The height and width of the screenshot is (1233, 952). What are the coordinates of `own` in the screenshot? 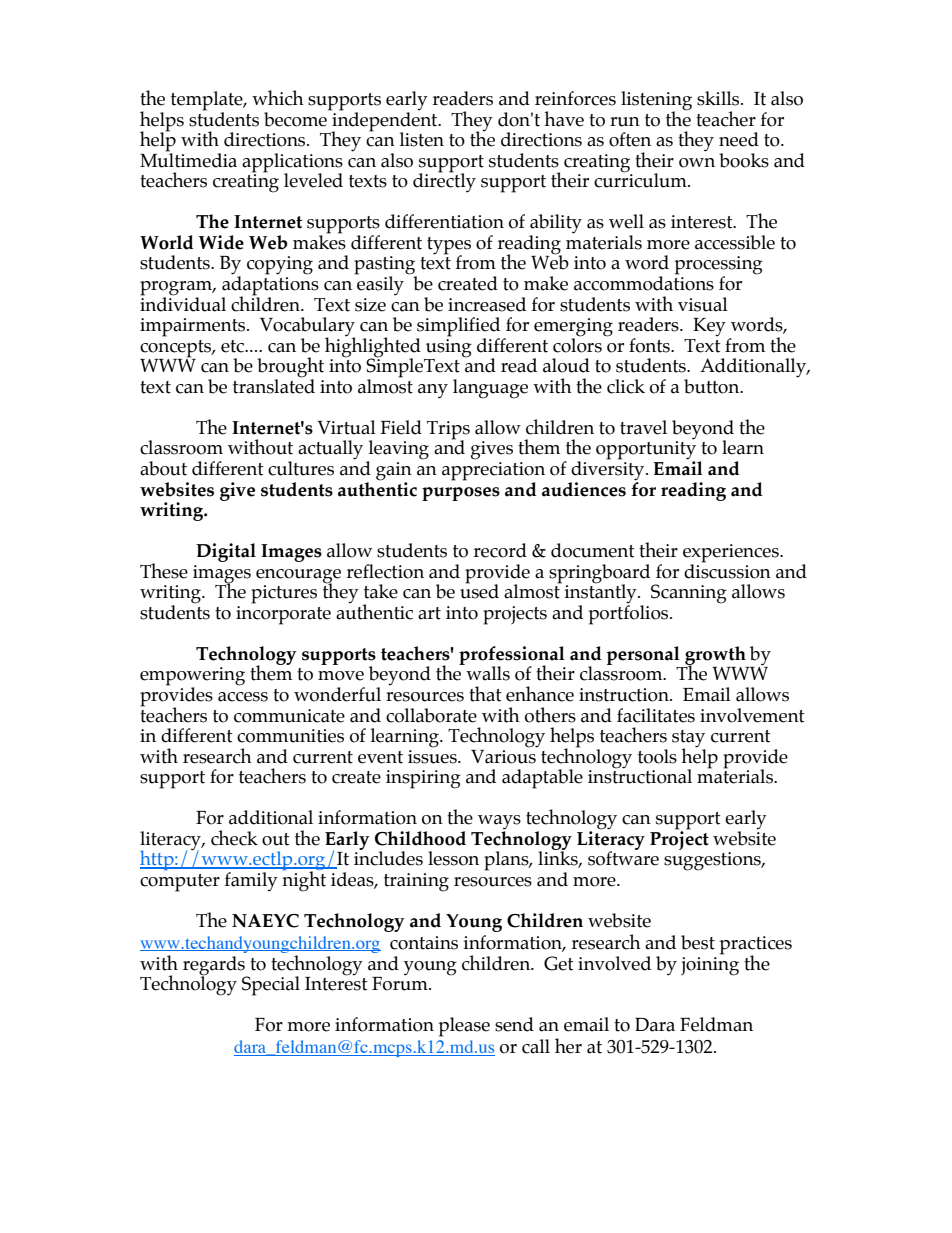 It's located at (697, 163).
